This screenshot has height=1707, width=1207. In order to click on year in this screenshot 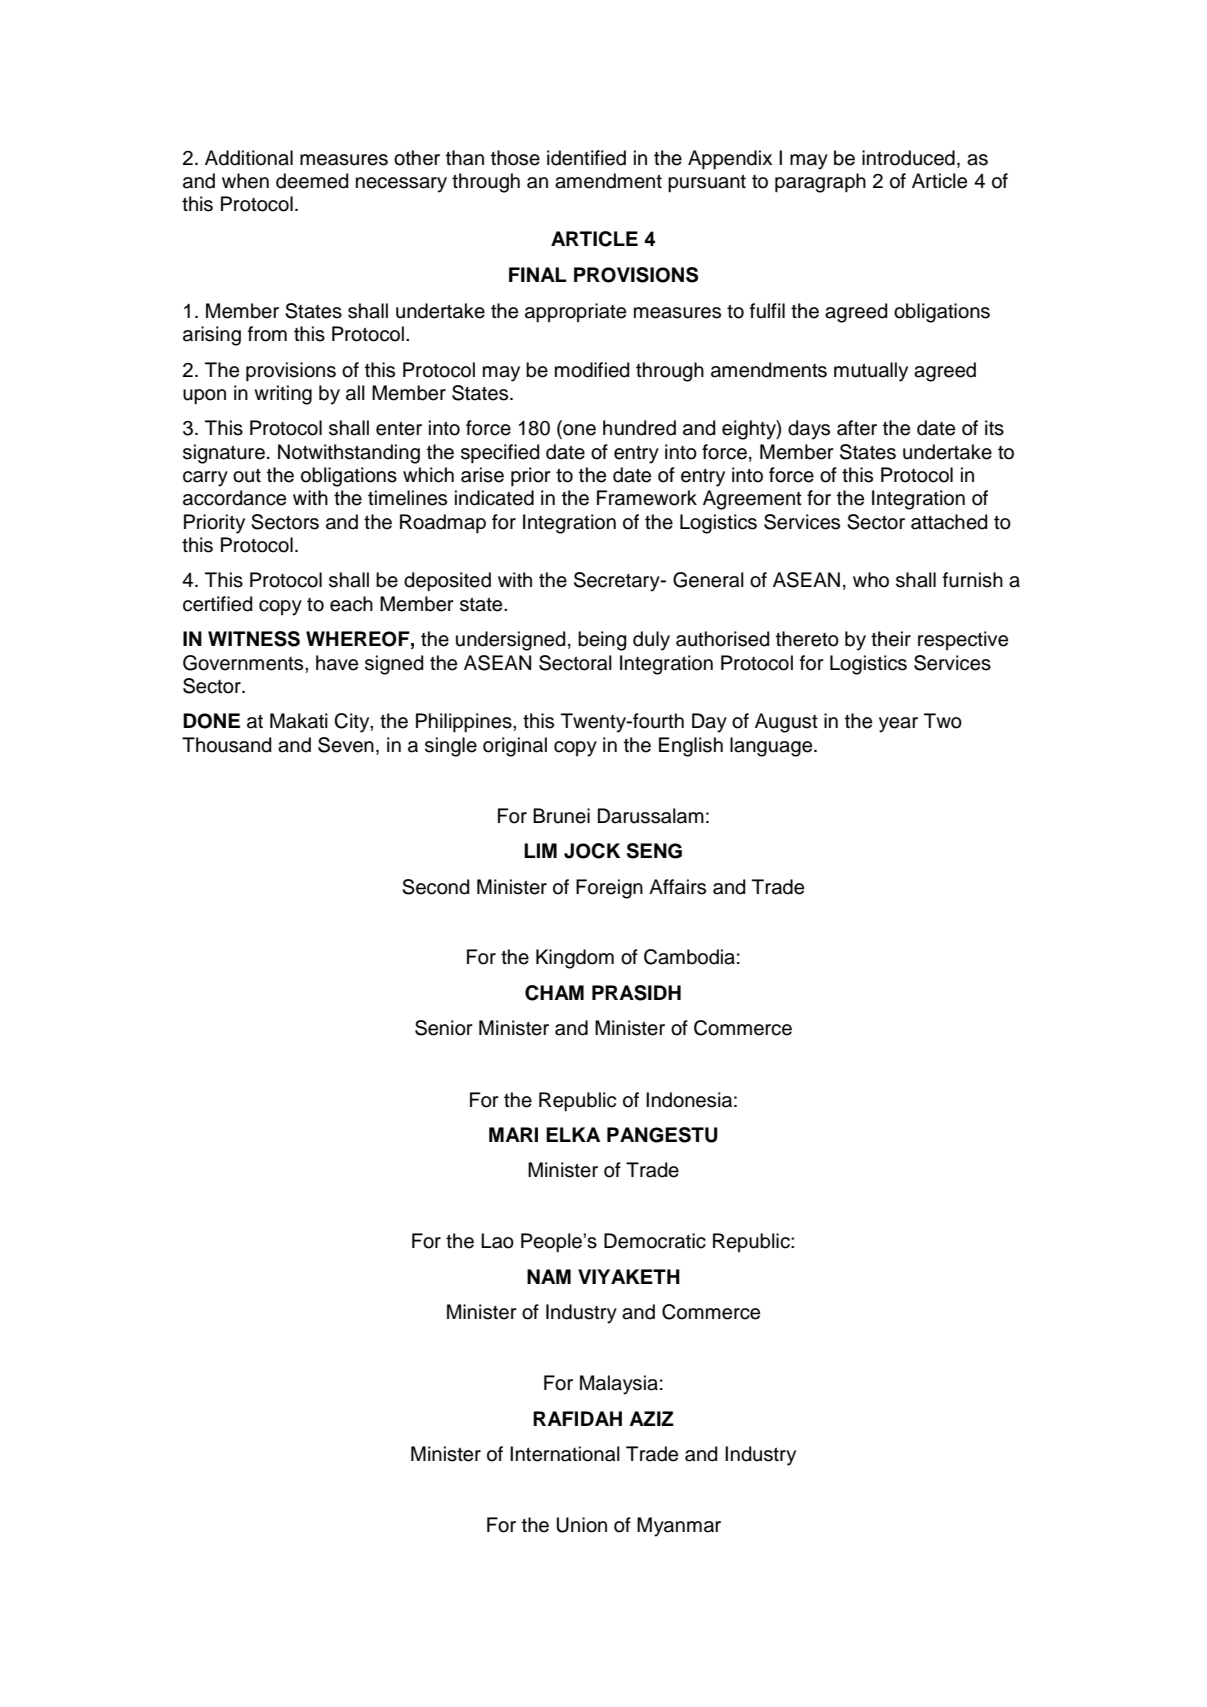, I will do `click(898, 725)`.
